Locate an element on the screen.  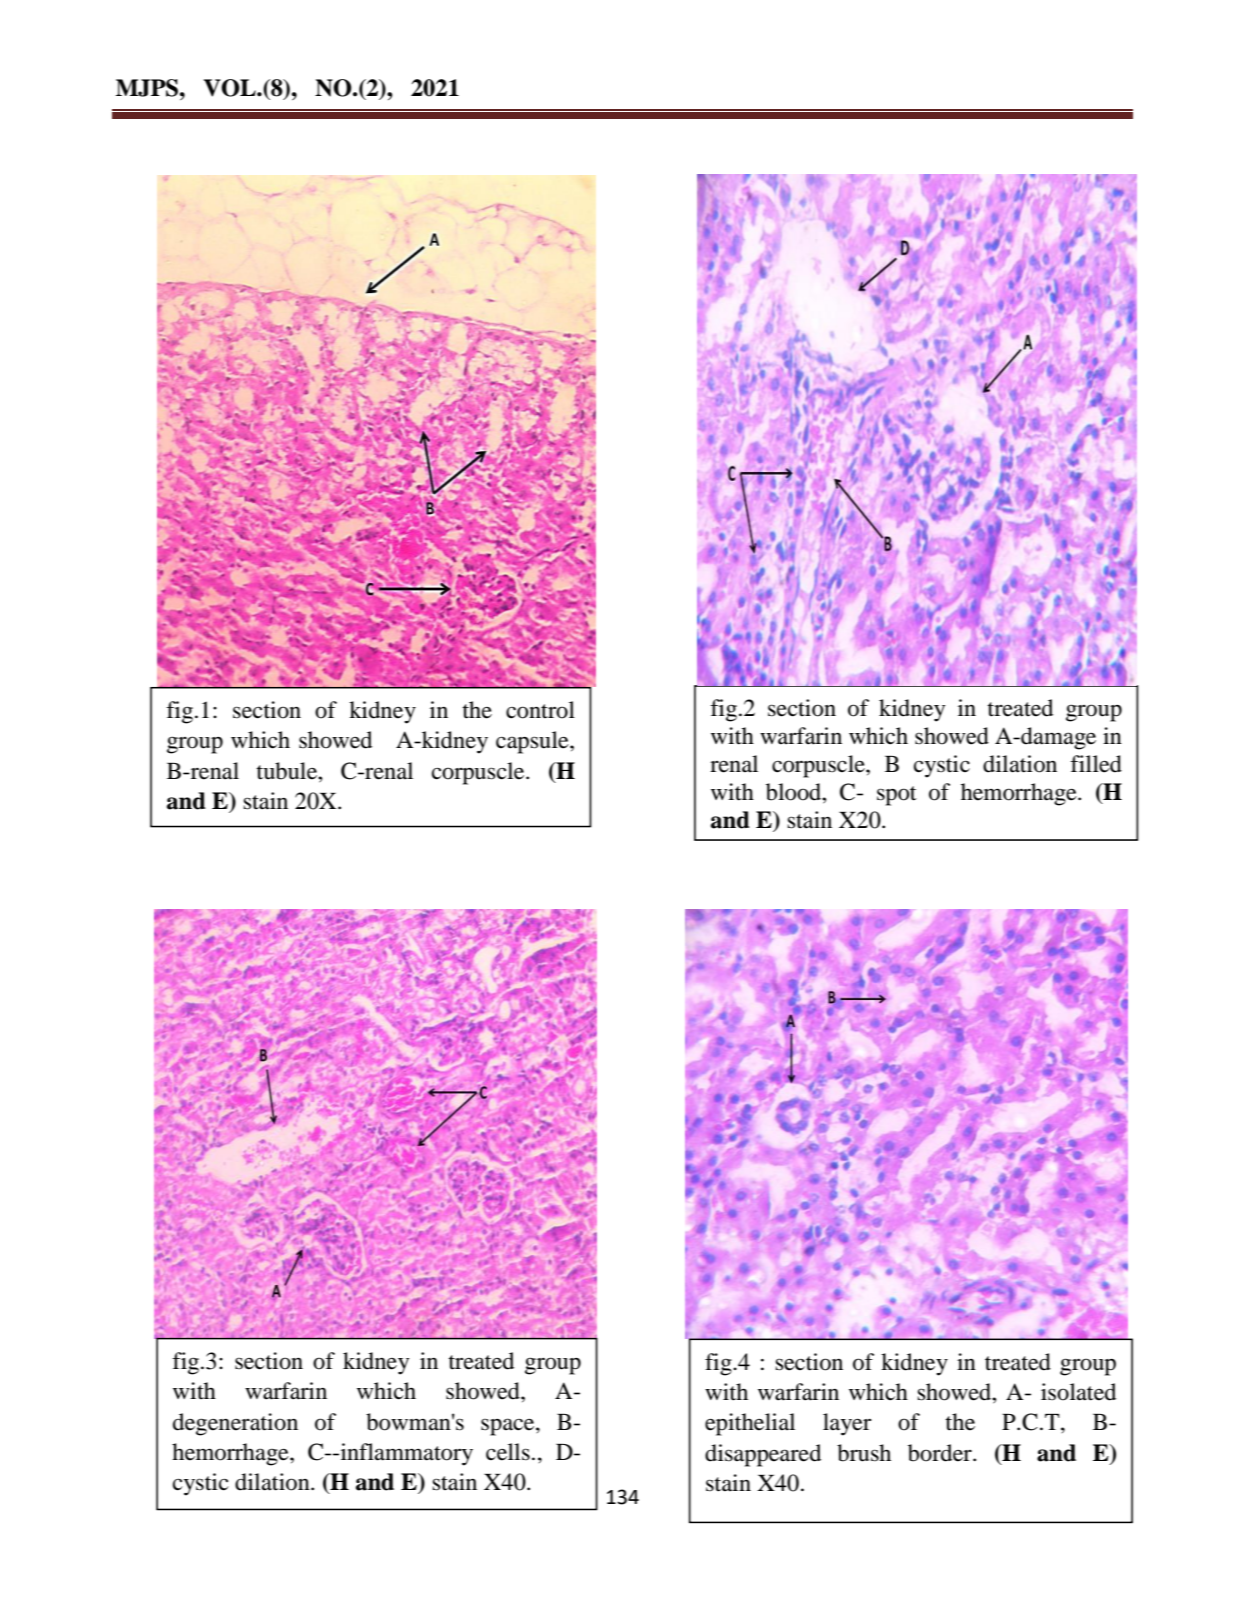
space is located at coordinates (509, 1427).
